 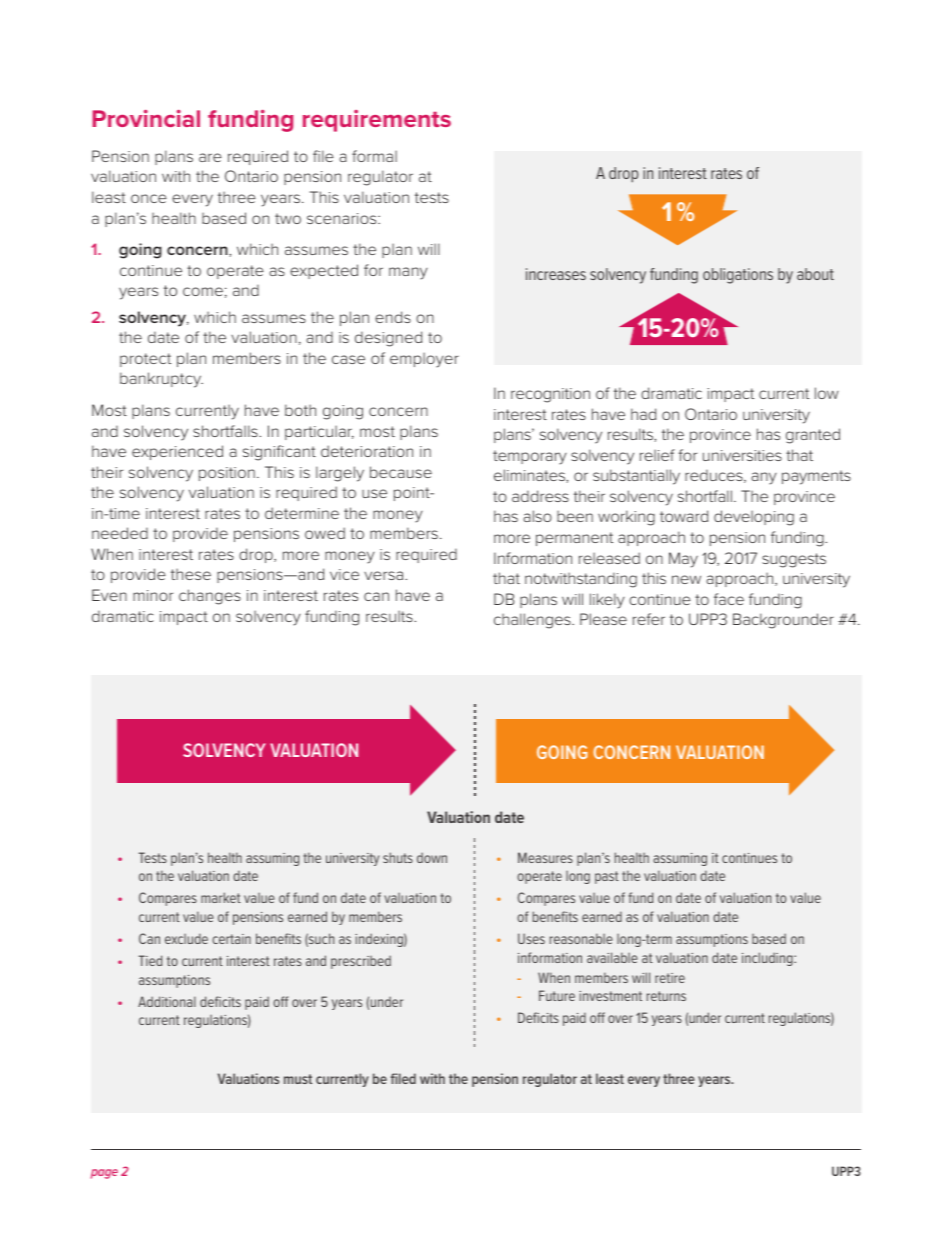 What do you see at coordinates (146, 118) in the screenshot?
I see `Provincial` at bounding box center [146, 118].
